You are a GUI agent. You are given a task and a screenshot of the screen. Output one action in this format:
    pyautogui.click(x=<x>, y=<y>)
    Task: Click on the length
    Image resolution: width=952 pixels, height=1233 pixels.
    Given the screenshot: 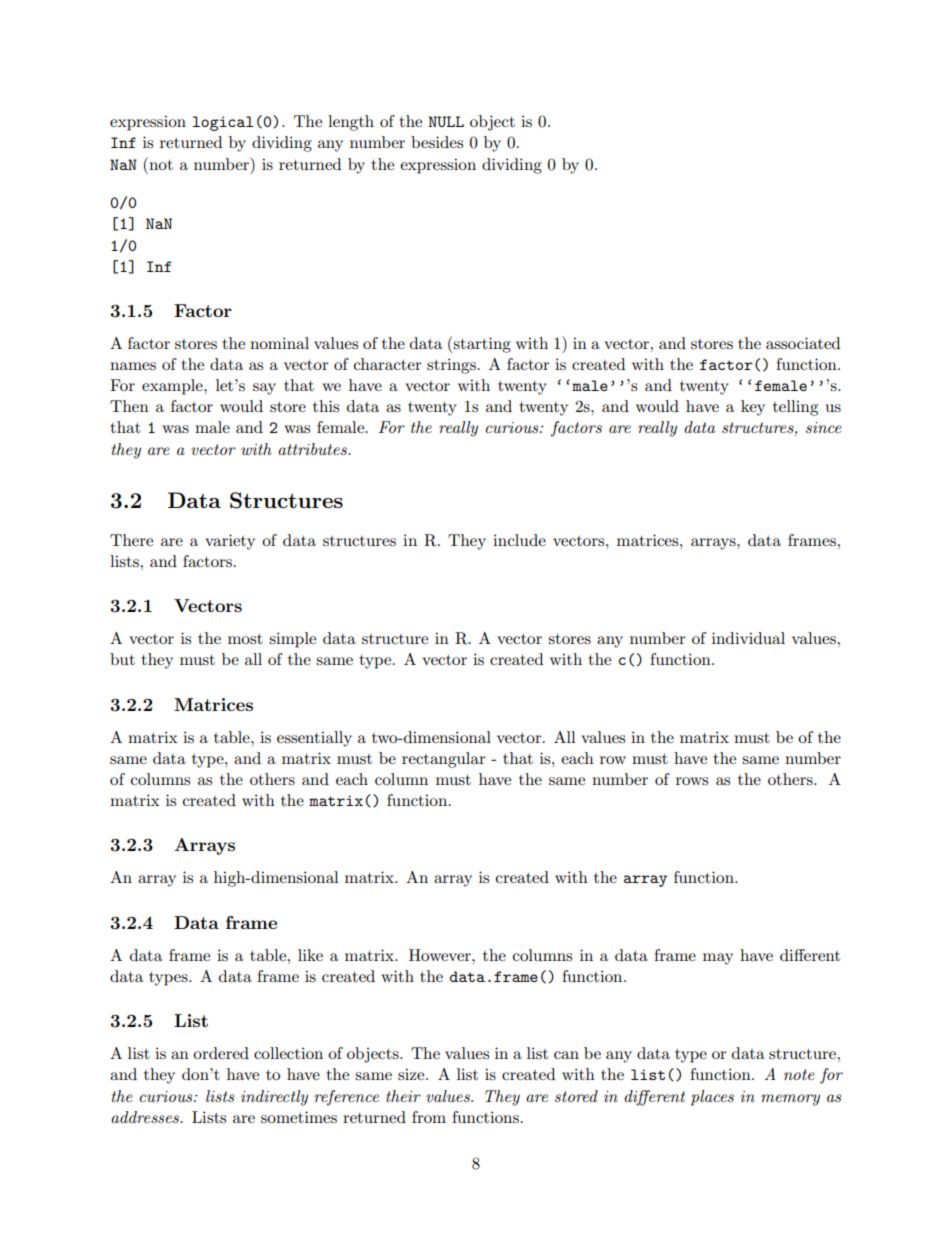 What is the action you would take?
    pyautogui.click(x=351, y=123)
